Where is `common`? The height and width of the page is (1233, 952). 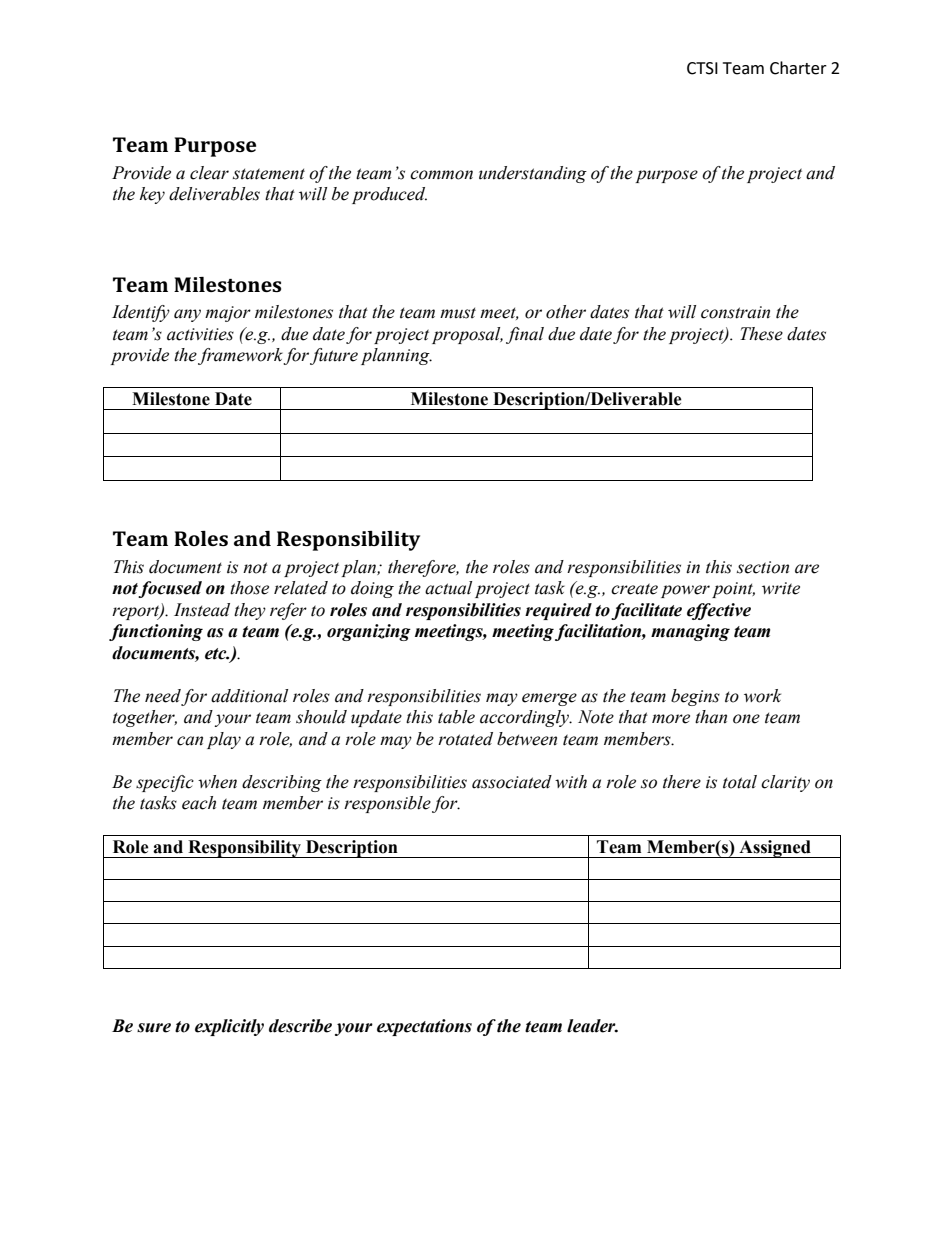 common is located at coordinates (441, 175).
